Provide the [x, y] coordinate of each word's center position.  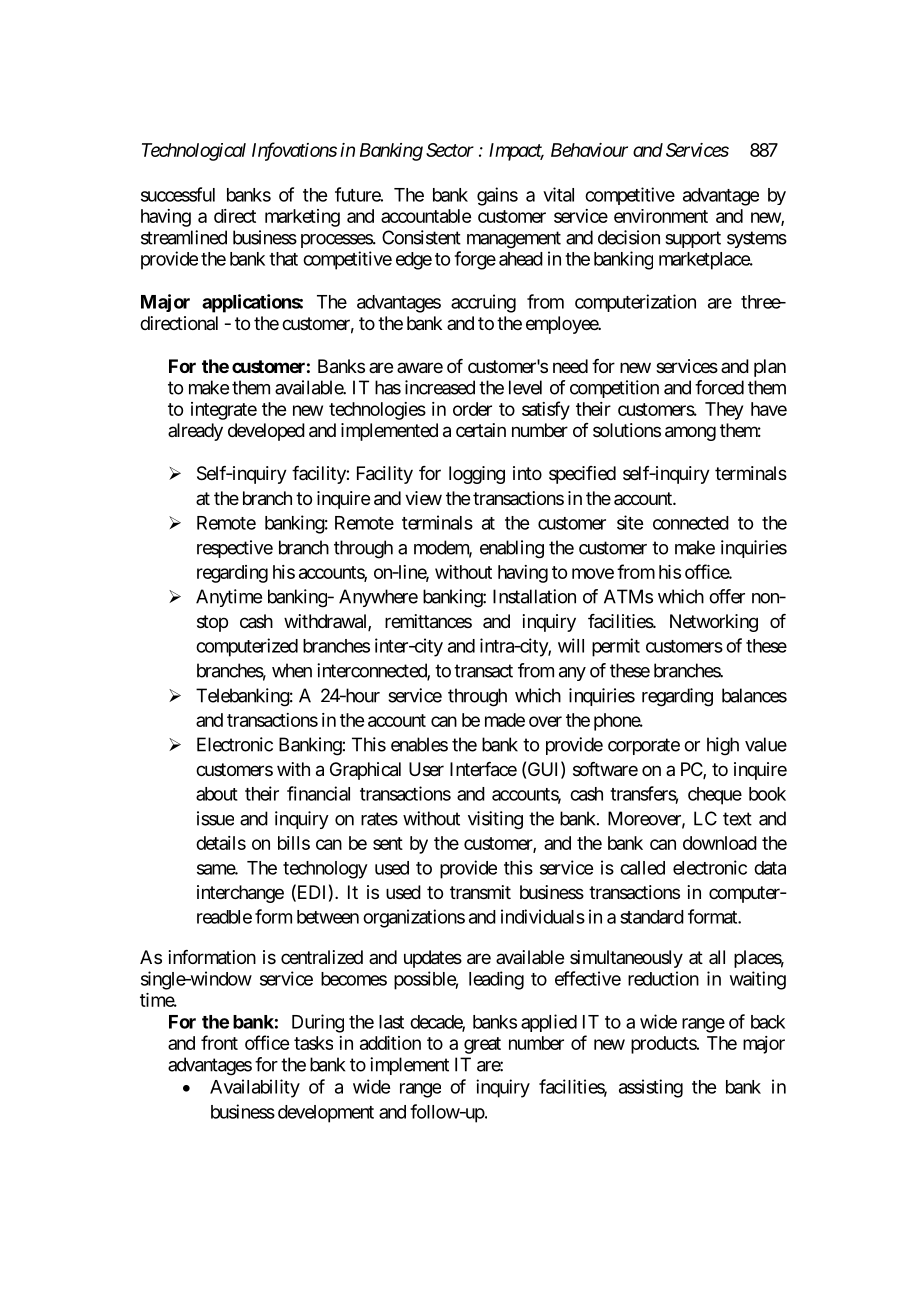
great [482, 1045]
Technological [194, 152]
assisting [651, 1088]
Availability [255, 1088]
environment [661, 216]
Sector [450, 150]
